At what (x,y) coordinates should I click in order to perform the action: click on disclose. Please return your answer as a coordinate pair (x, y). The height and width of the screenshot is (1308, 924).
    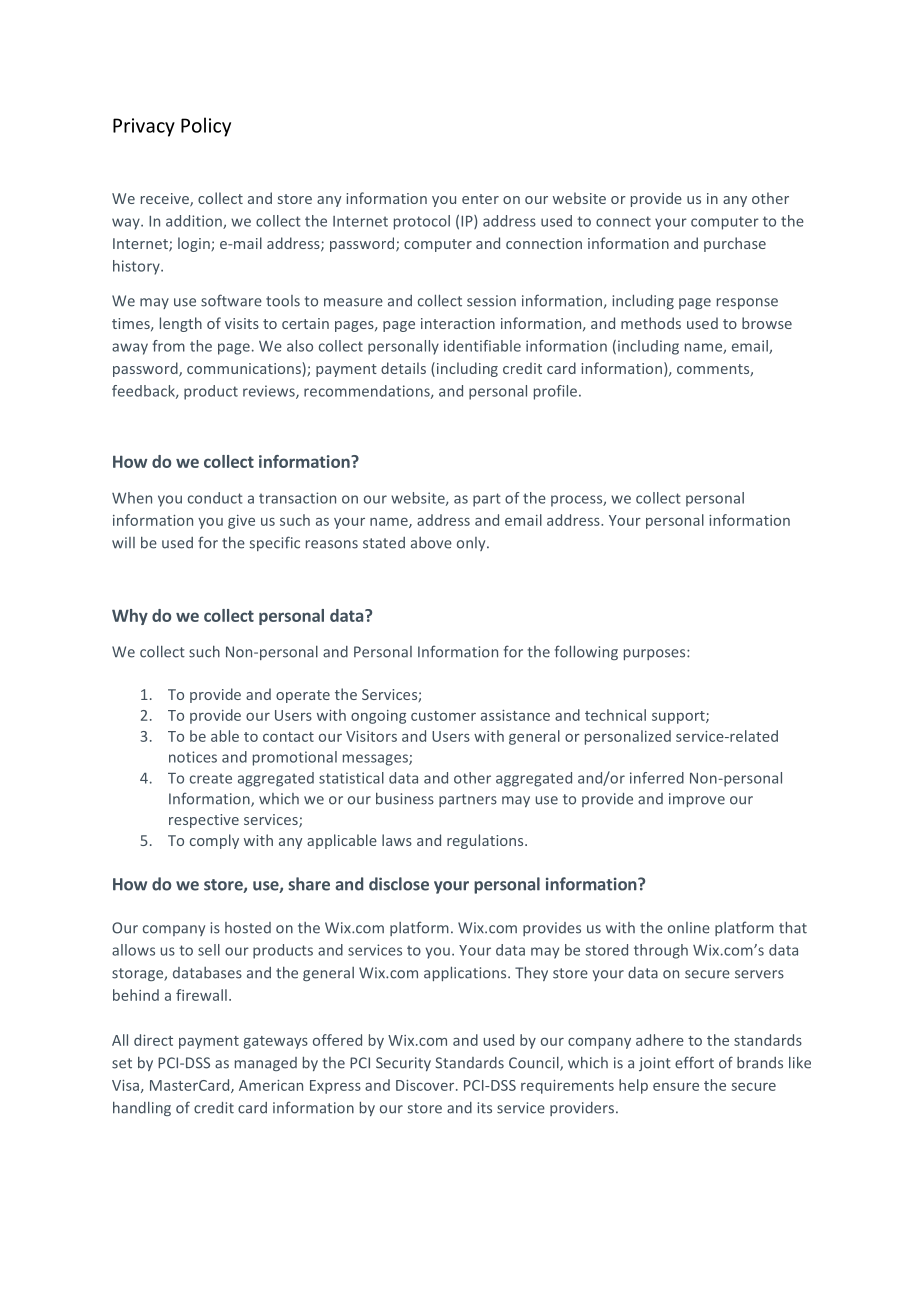
    Looking at the image, I should click on (399, 884).
